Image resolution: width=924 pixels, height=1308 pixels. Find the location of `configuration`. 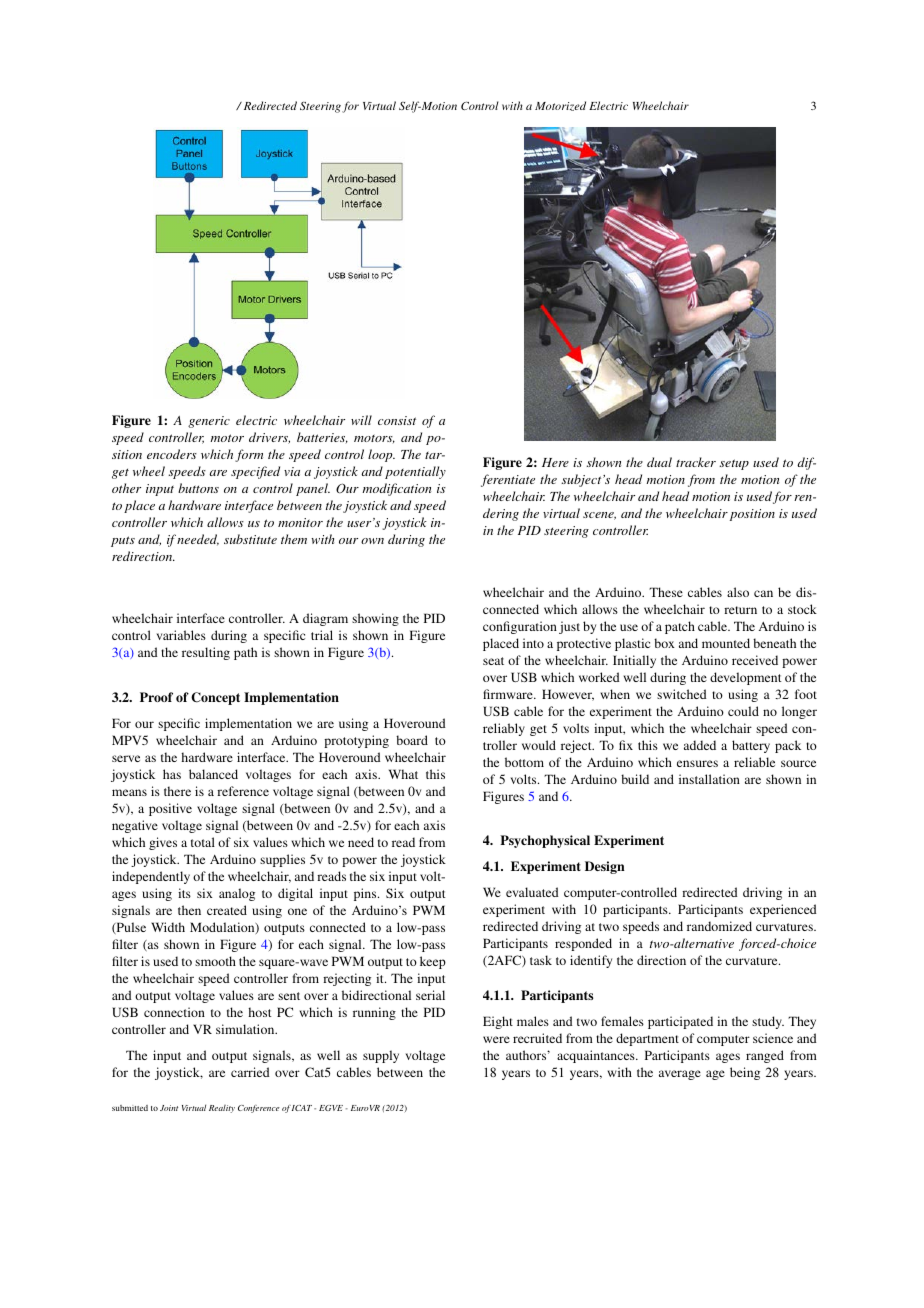

configuration is located at coordinates (520, 627).
